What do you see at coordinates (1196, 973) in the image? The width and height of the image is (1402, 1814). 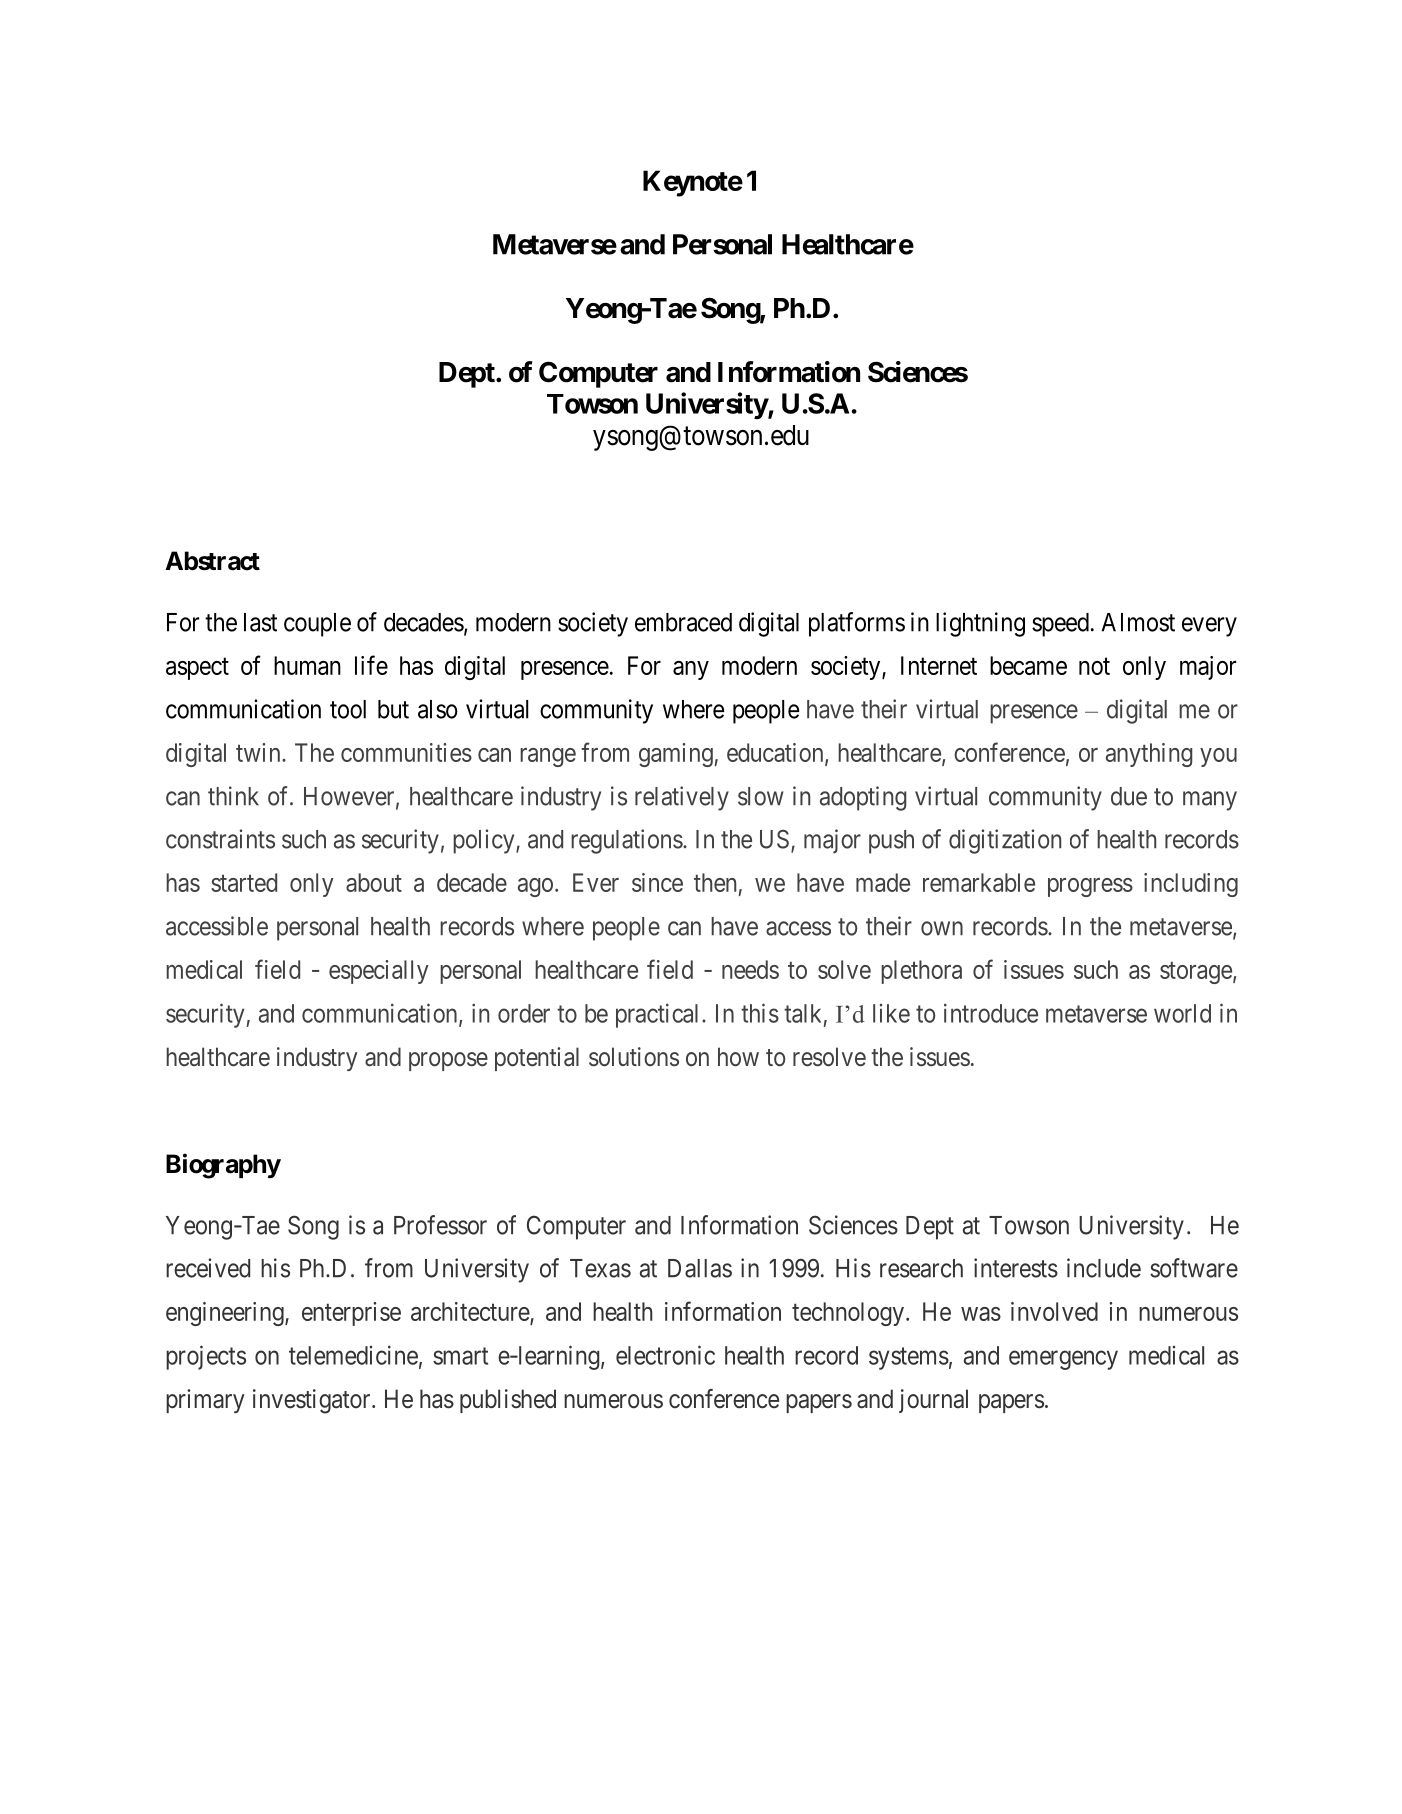 I see `storage` at bounding box center [1196, 973].
